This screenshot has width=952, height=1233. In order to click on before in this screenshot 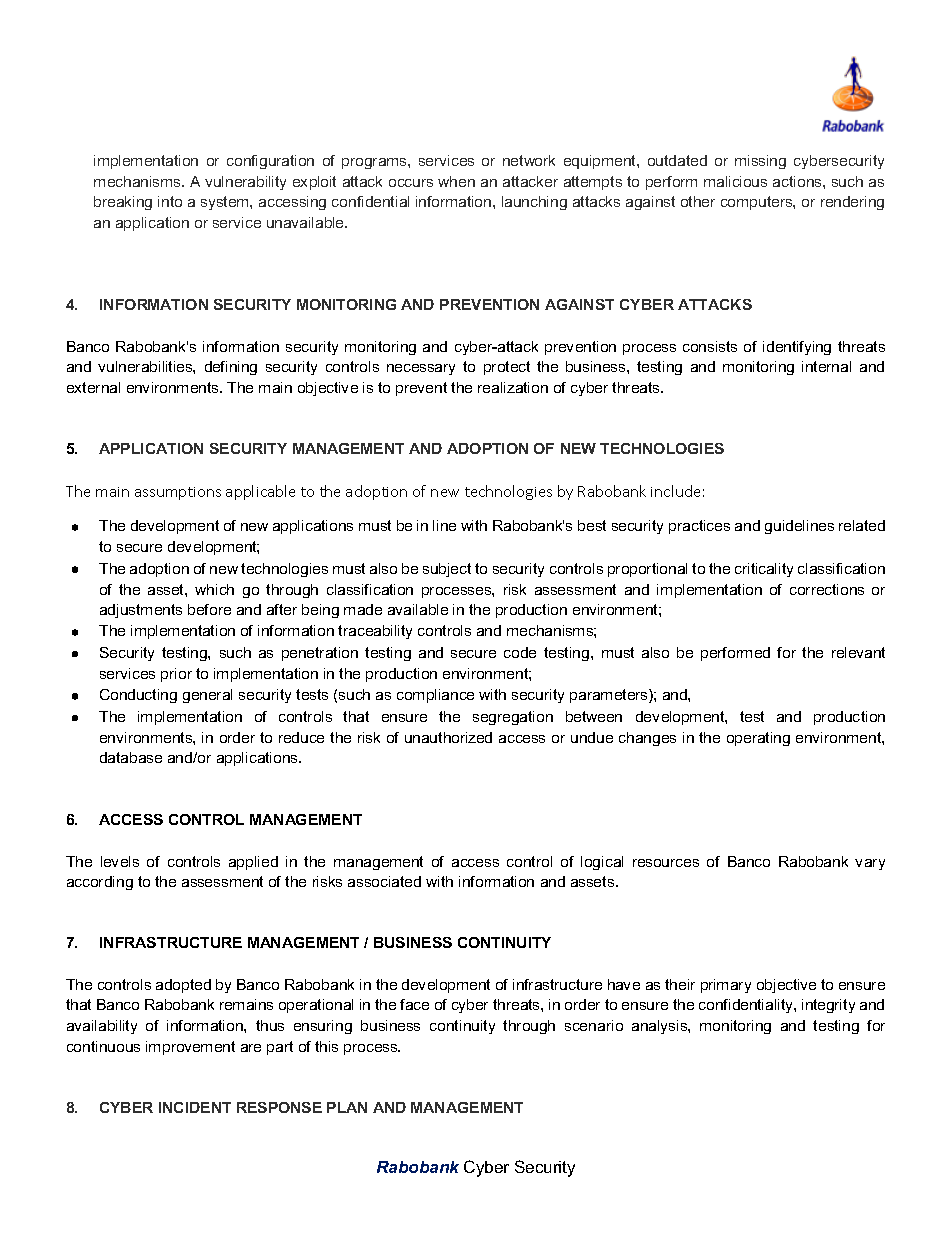, I will do `click(209, 609)`.
